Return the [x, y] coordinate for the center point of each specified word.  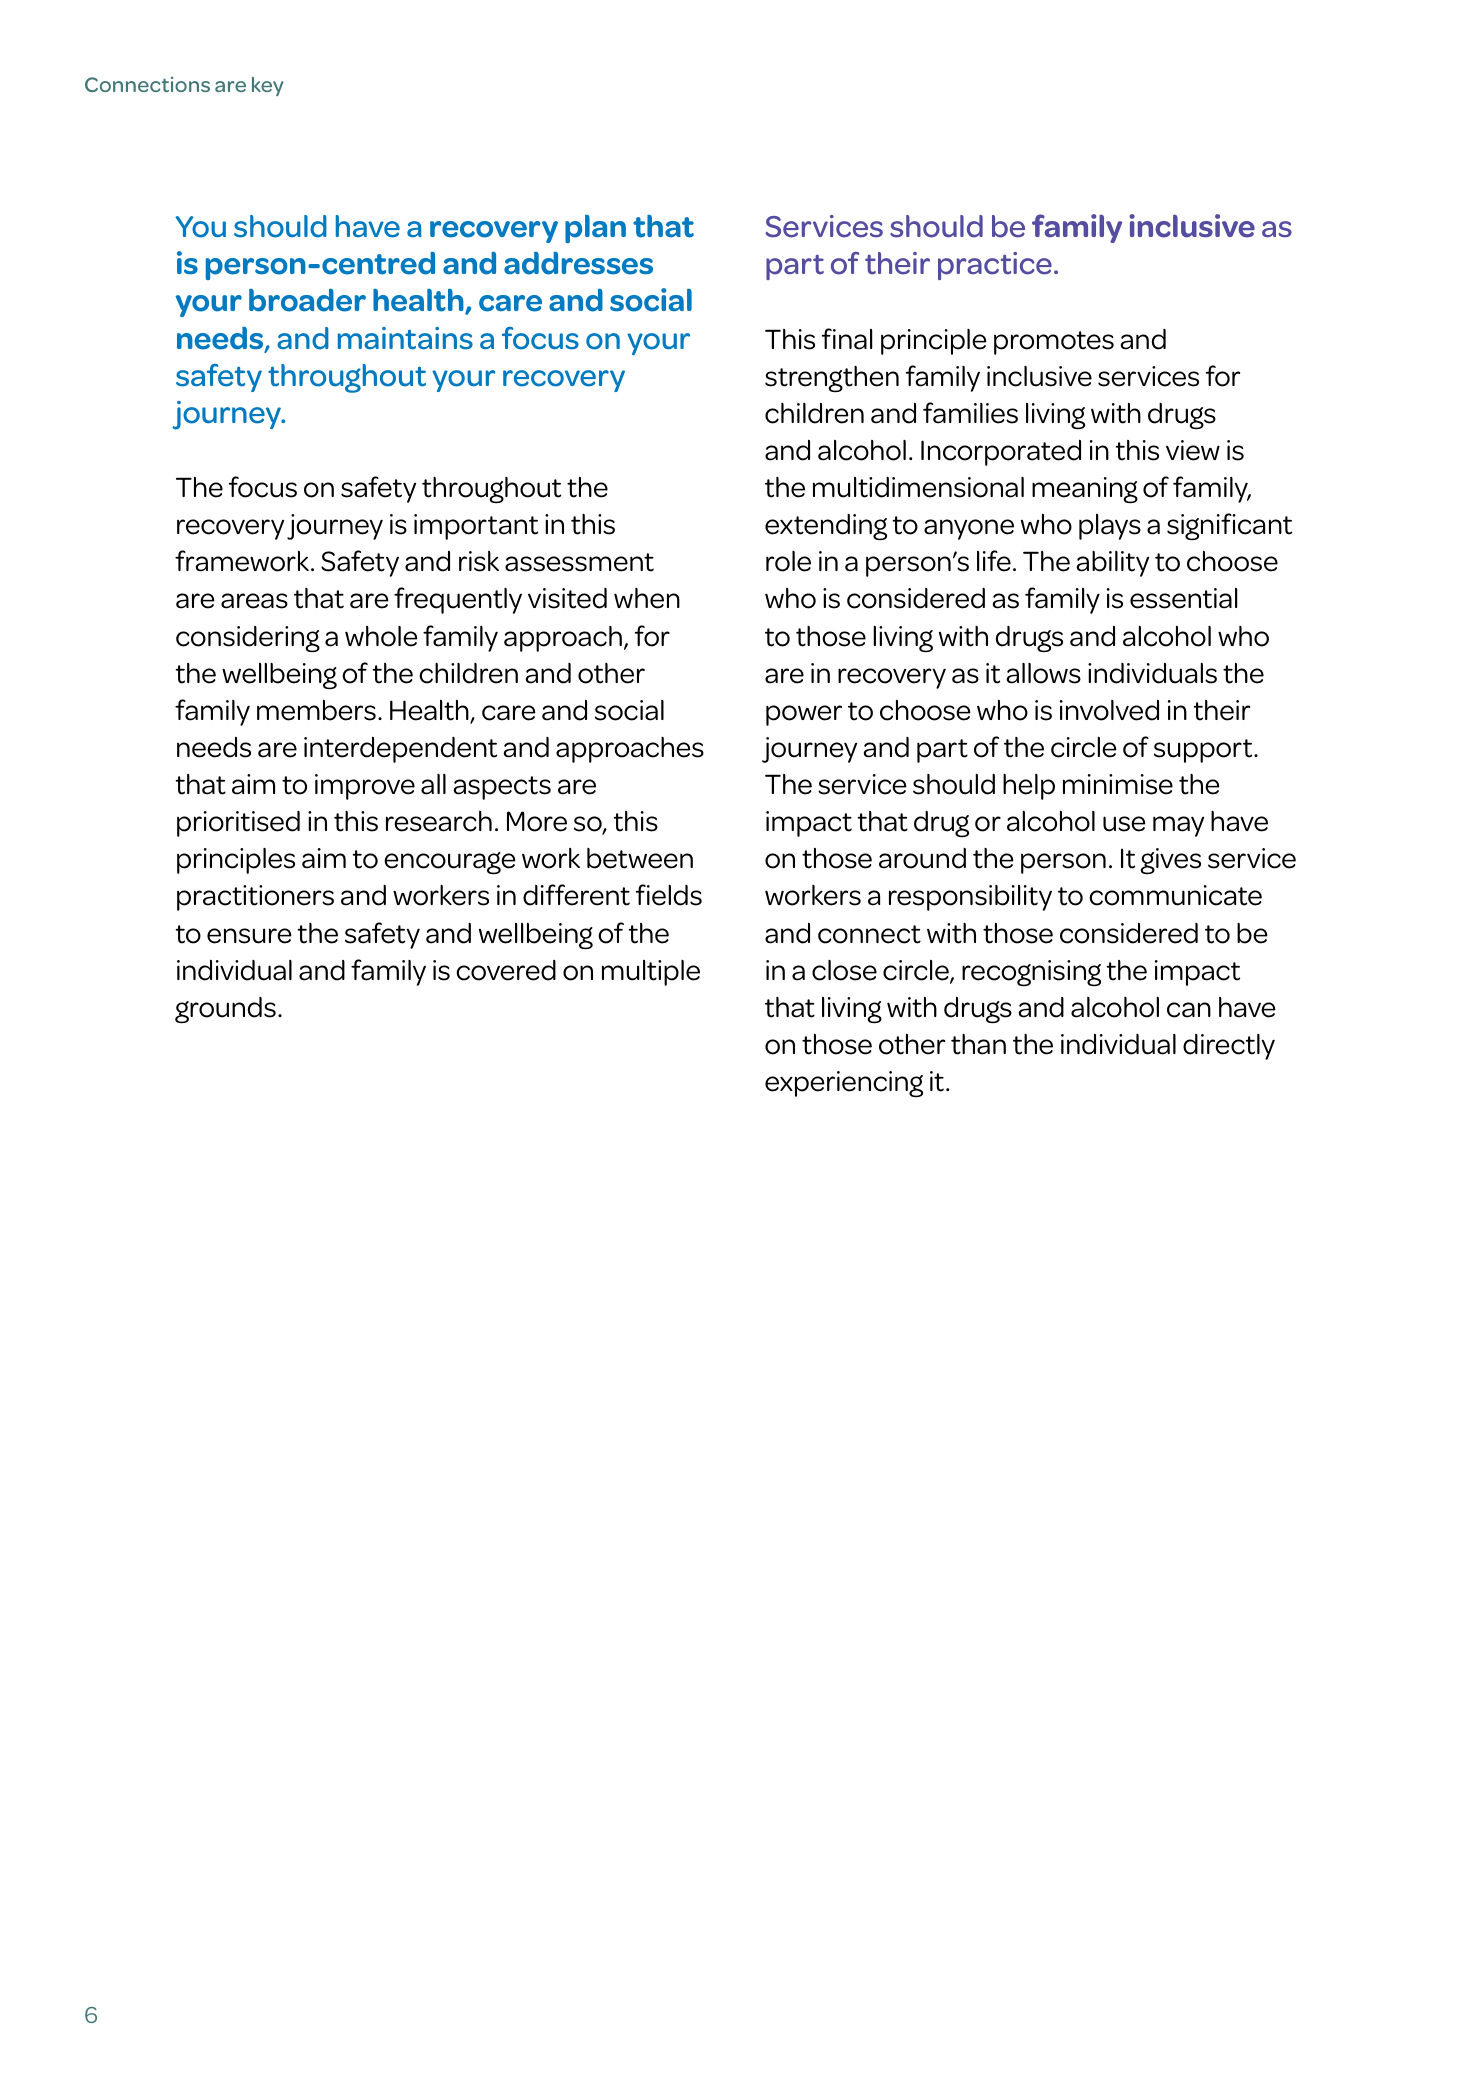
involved [1109, 710]
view [1193, 450]
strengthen [832, 379]
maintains [405, 338]
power [804, 715]
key [268, 86]
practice [995, 266]
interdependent [400, 750]
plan [595, 229]
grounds [225, 1010]
